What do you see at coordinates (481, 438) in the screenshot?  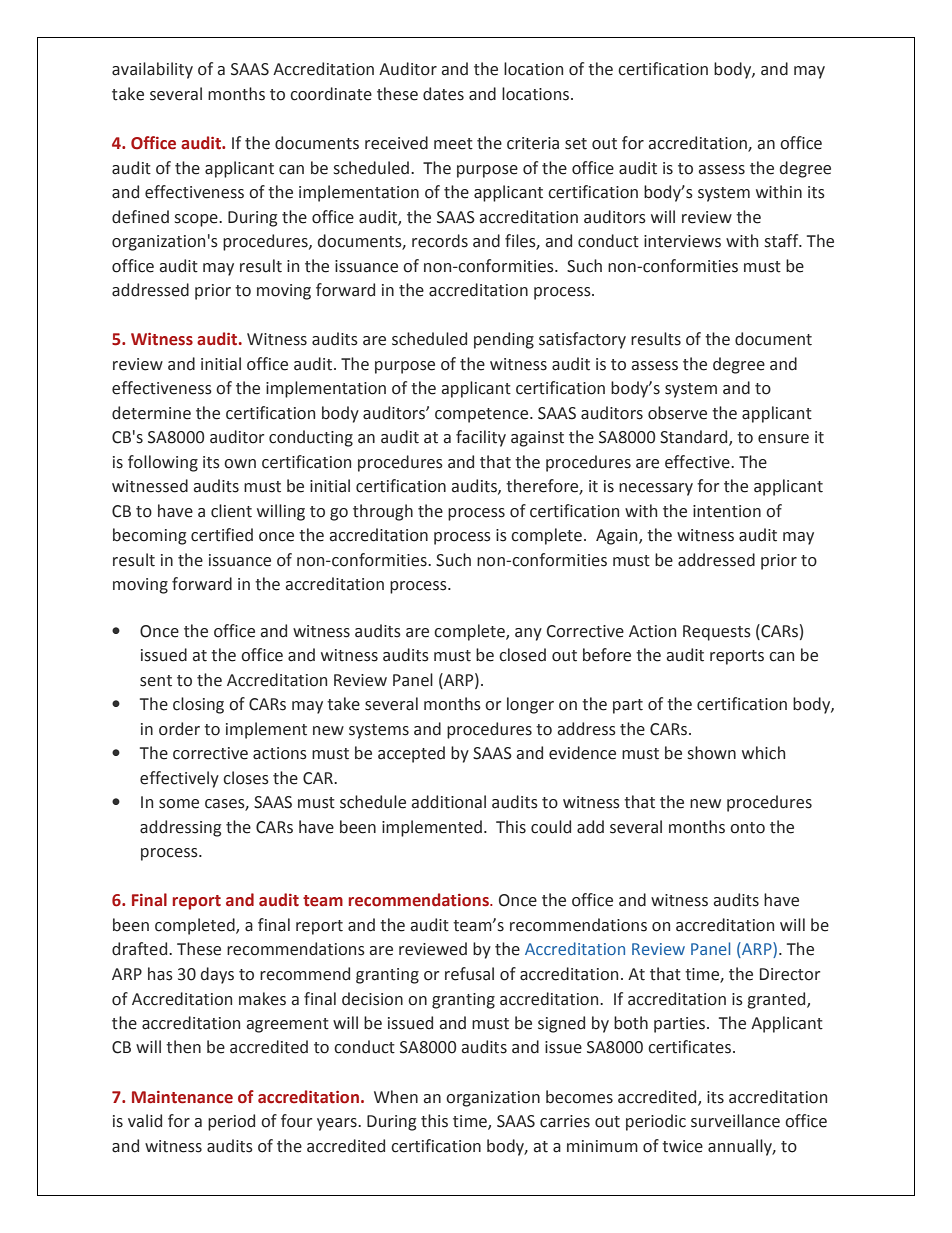 I see `facility` at bounding box center [481, 438].
